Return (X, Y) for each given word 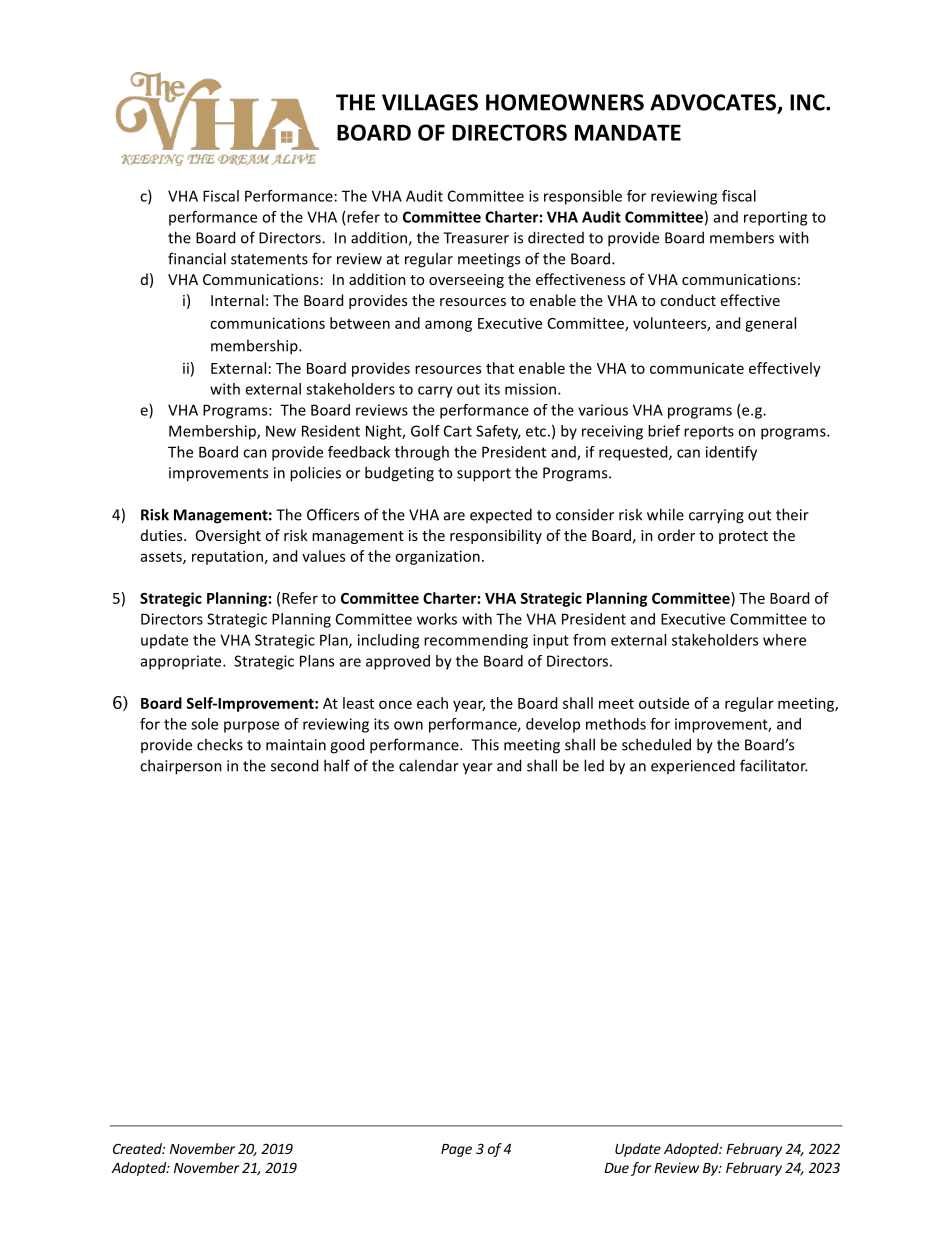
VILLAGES (430, 102)
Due (616, 1168)
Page (456, 1150)
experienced (693, 766)
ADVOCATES (714, 103)
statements (269, 259)
